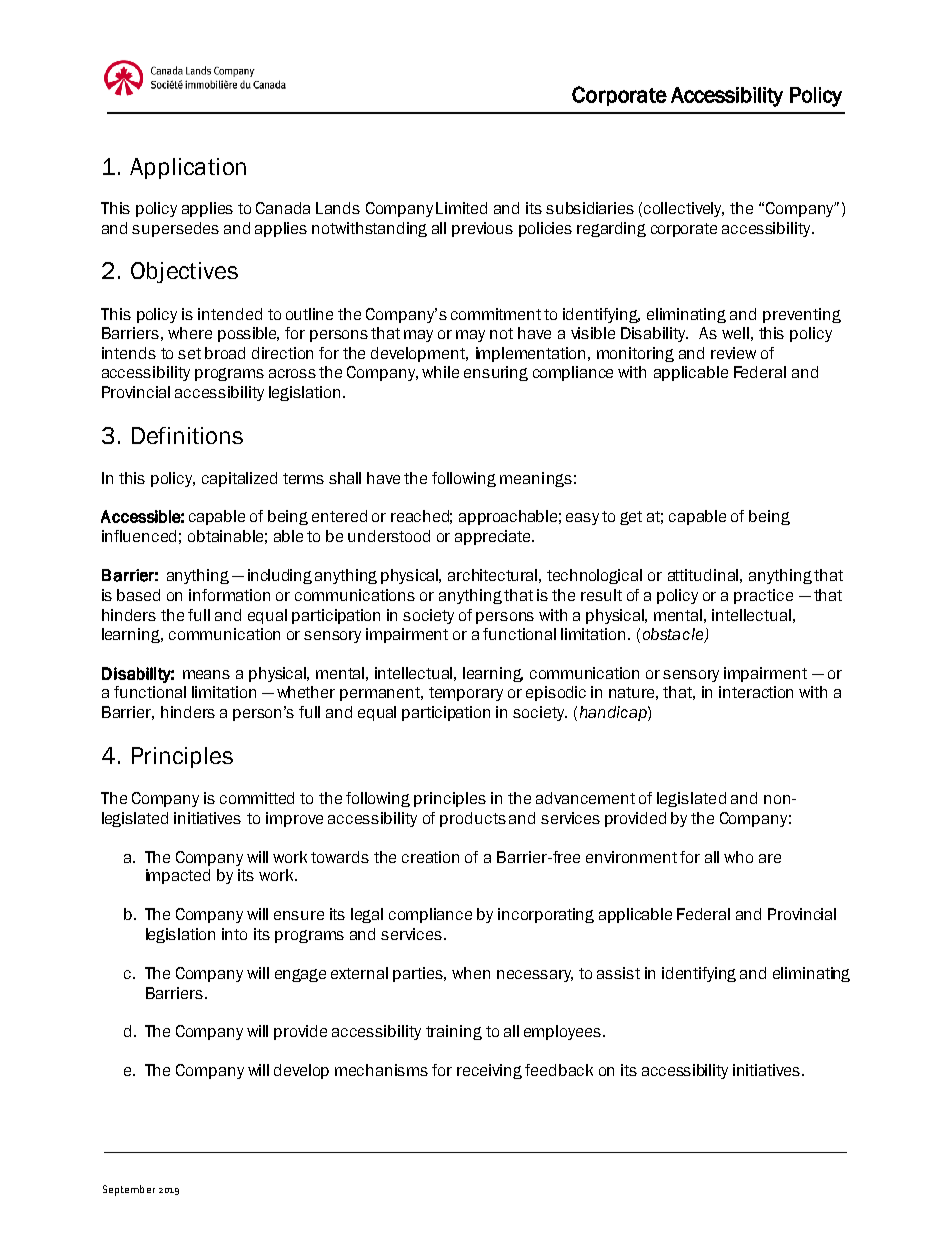  I want to click on September, so click(129, 1190).
